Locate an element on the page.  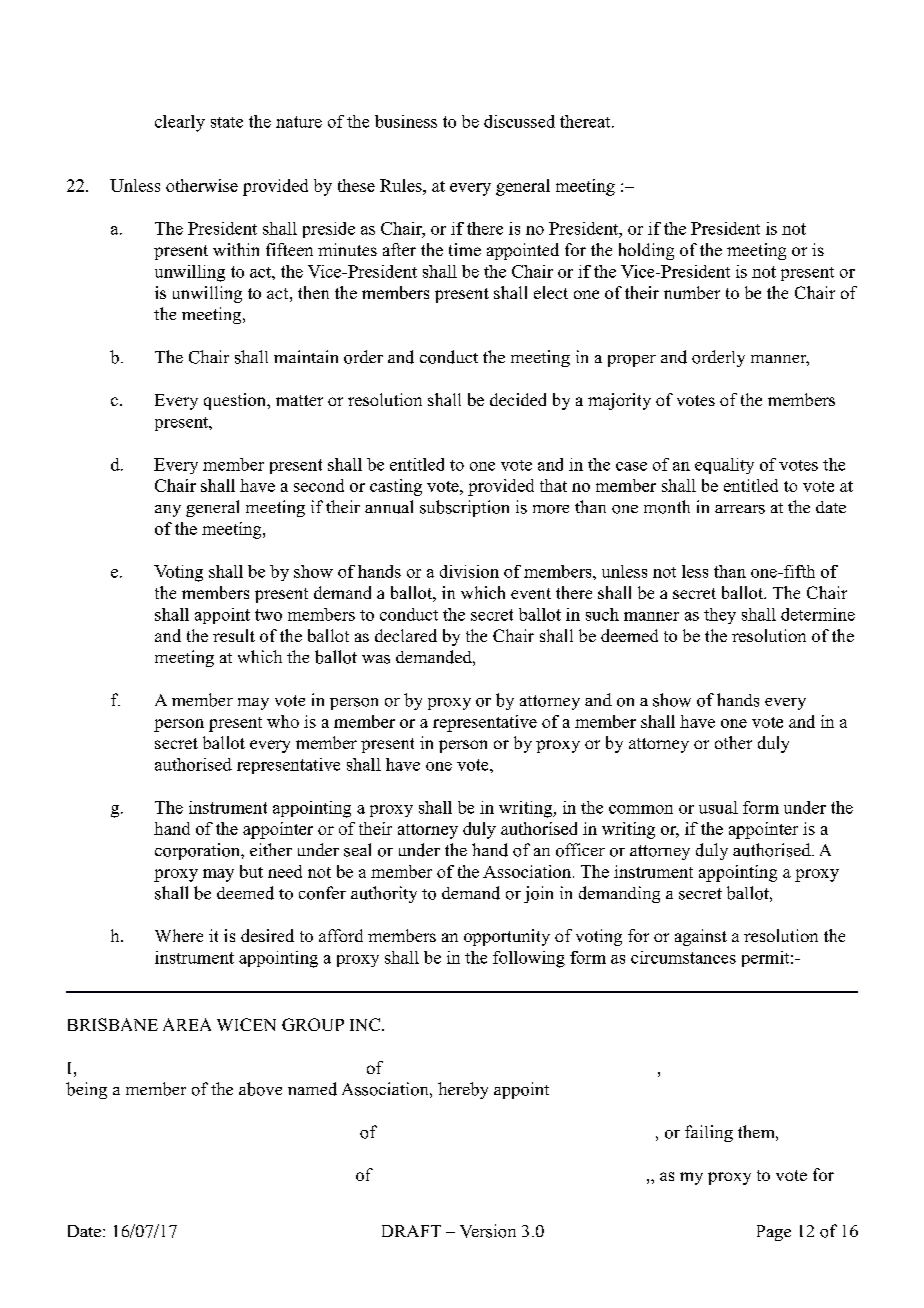
clearly is located at coordinates (180, 123).
